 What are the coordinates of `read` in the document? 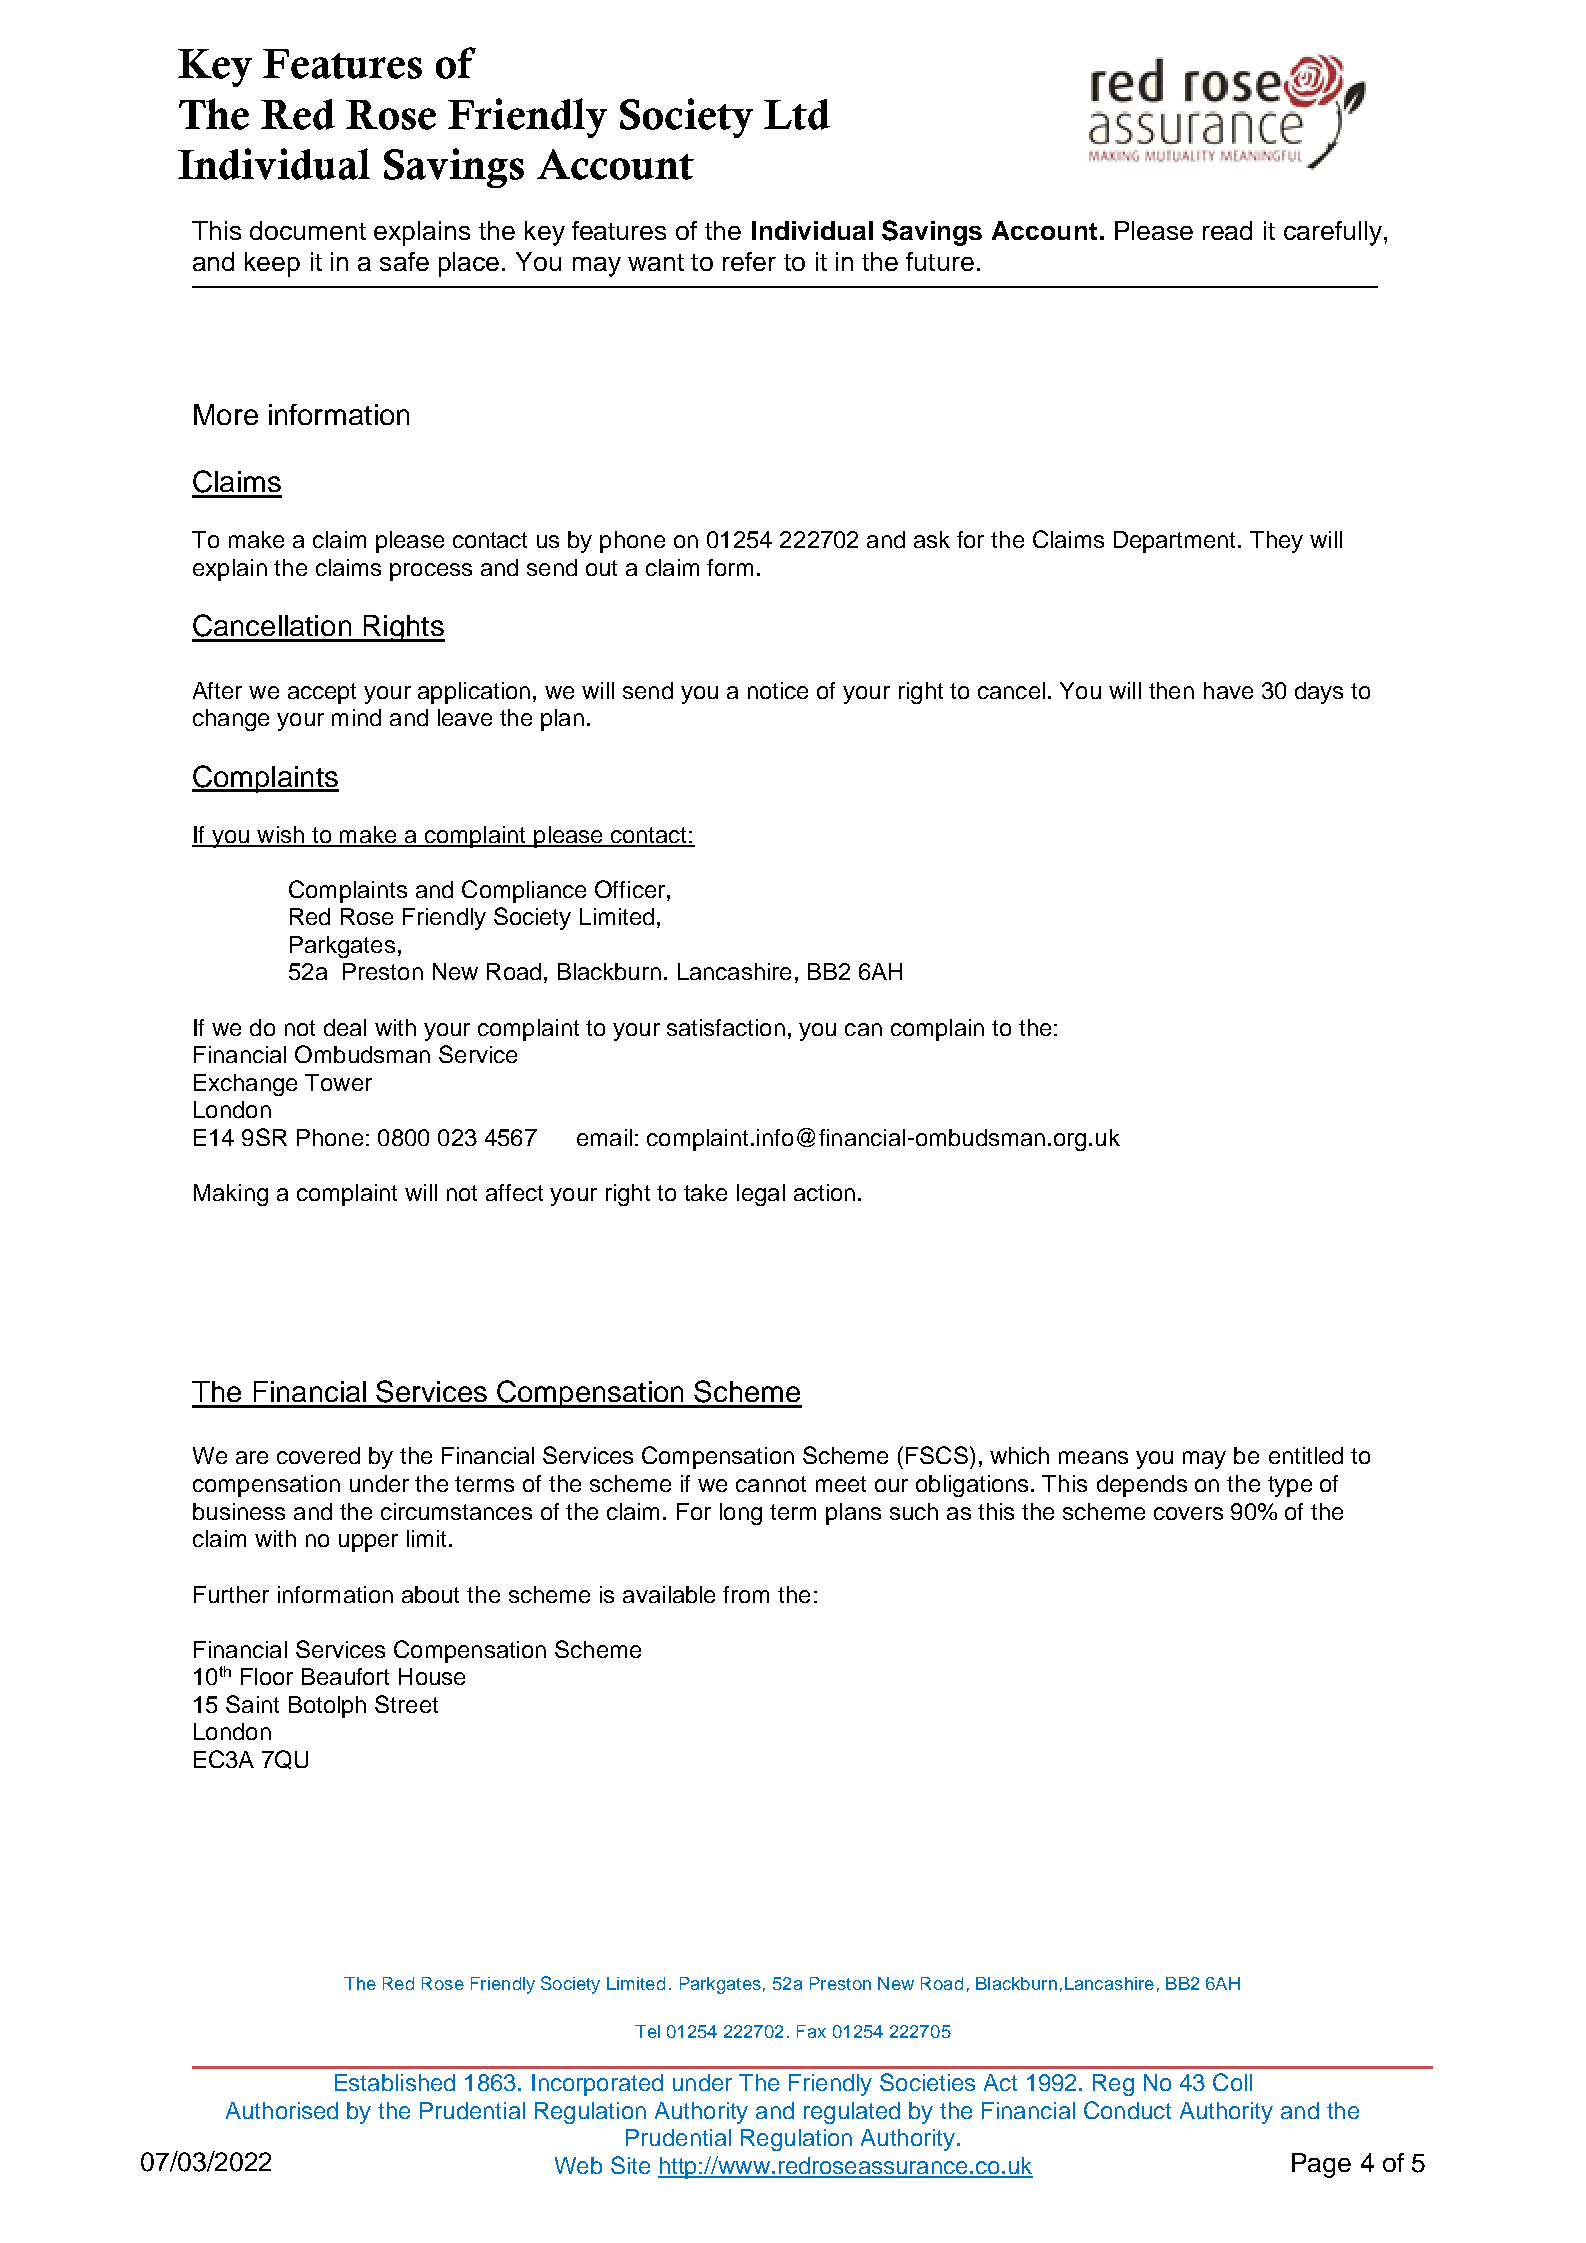 It's located at (1227, 230).
